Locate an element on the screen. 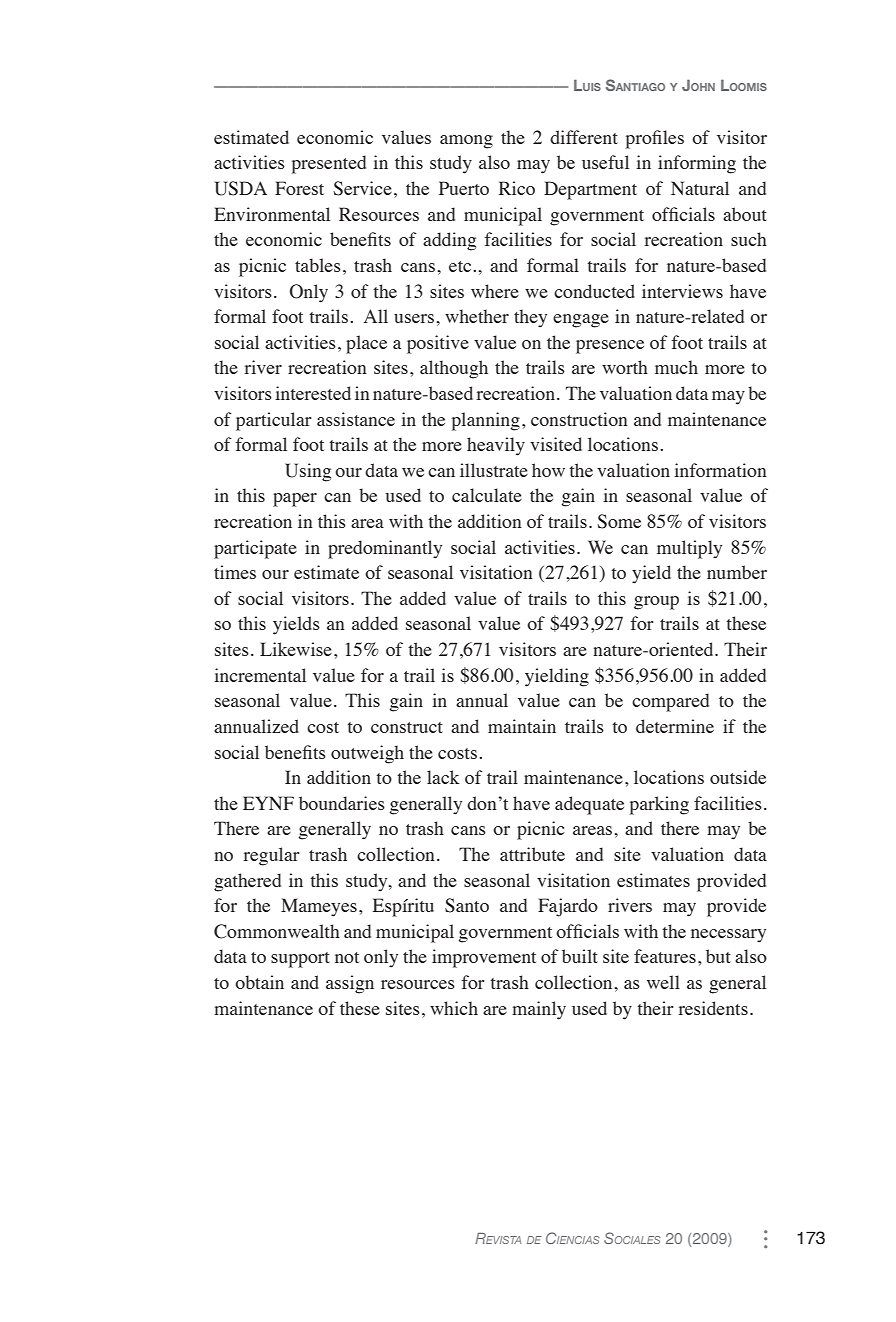 This screenshot has width=896, height=1322. compared is located at coordinates (670, 702).
